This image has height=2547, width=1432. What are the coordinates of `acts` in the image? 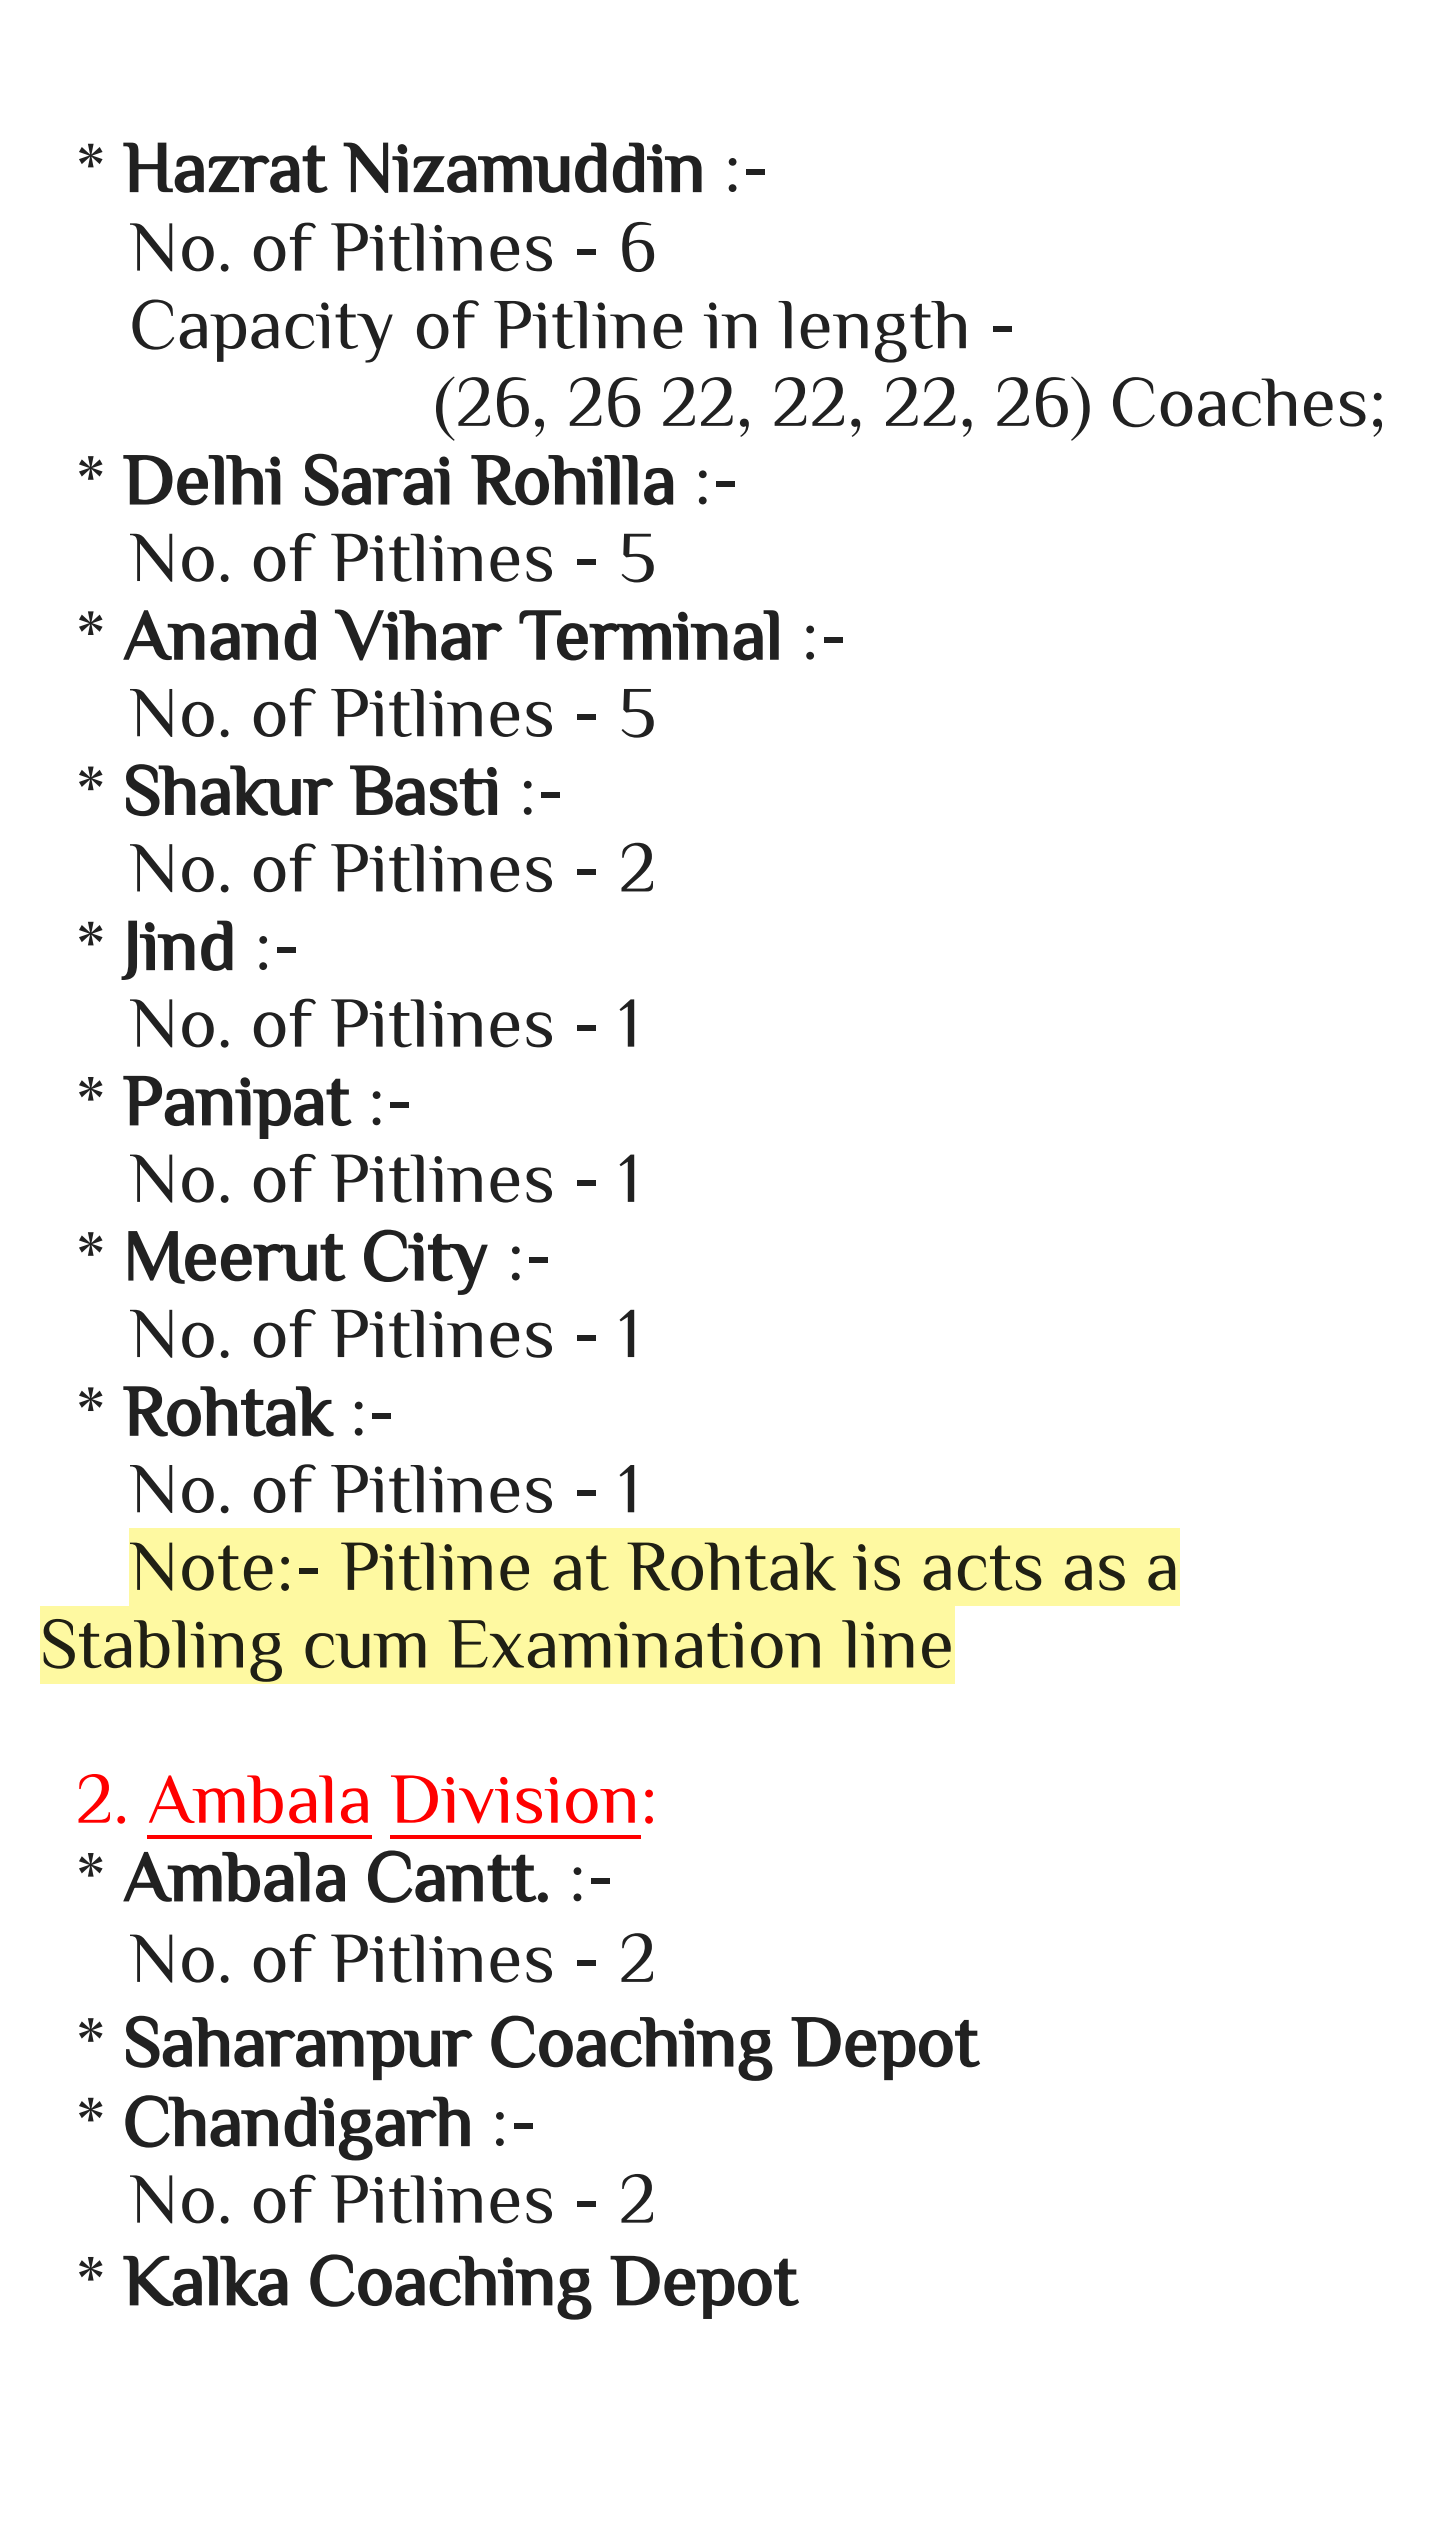 It's located at (982, 1568).
